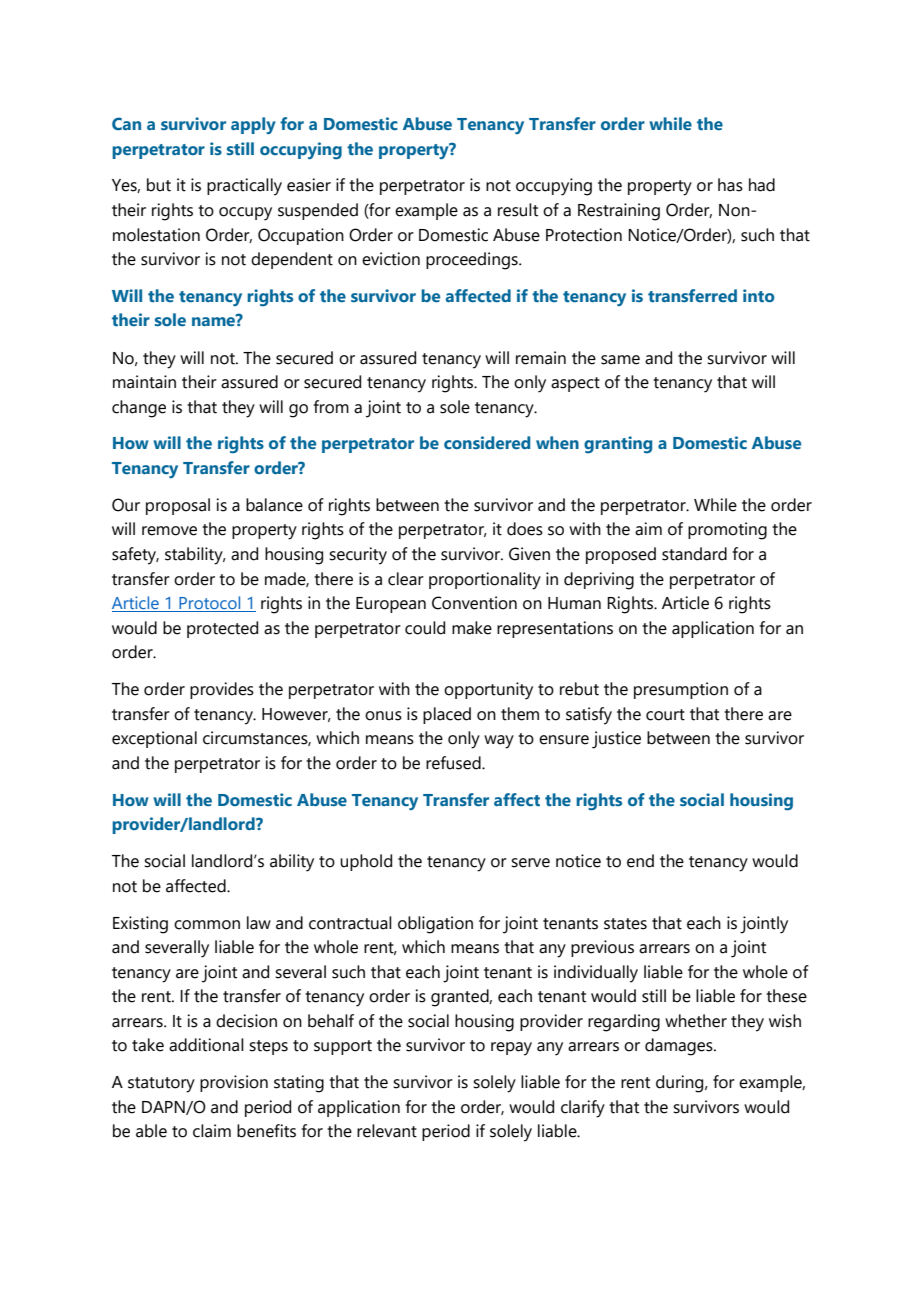 The image size is (924, 1308). What do you see at coordinates (244, 187) in the image?
I see `practically` at bounding box center [244, 187].
